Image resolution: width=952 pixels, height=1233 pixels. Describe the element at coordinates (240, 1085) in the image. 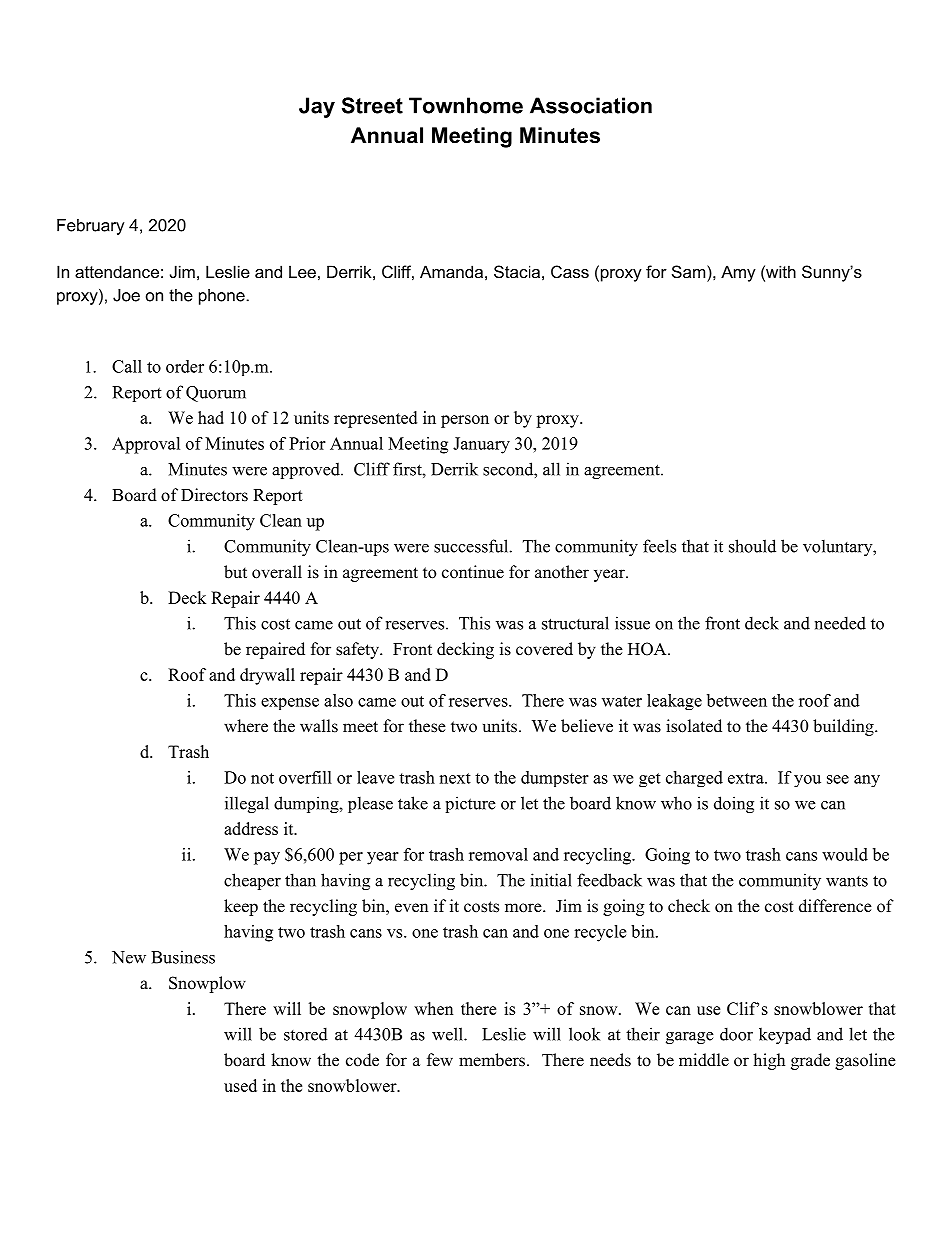

I see `used` at that location.
